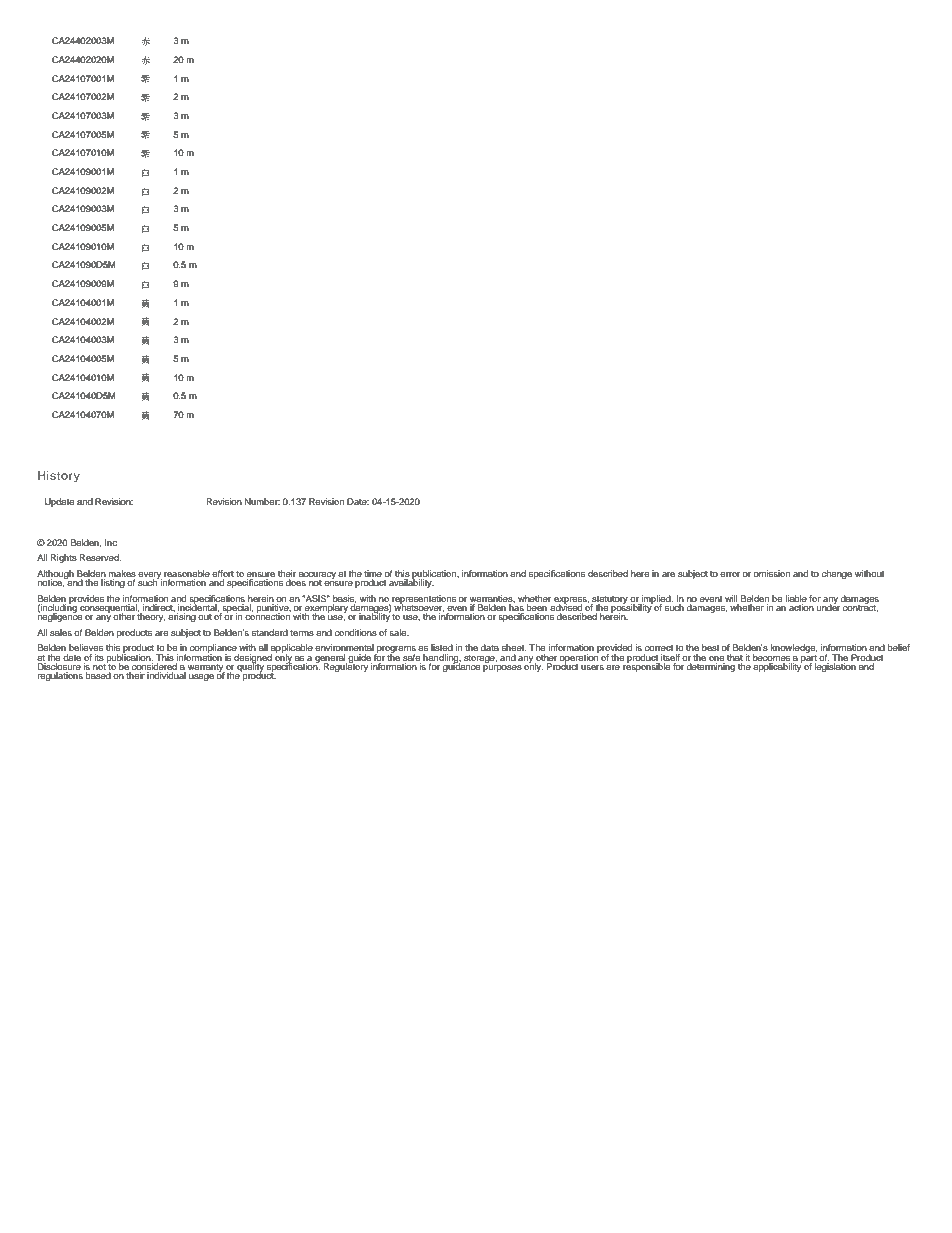 Image resolution: width=952 pixels, height=1233 pixels. What do you see at coordinates (837, 574) in the page?
I see `change` at bounding box center [837, 574].
